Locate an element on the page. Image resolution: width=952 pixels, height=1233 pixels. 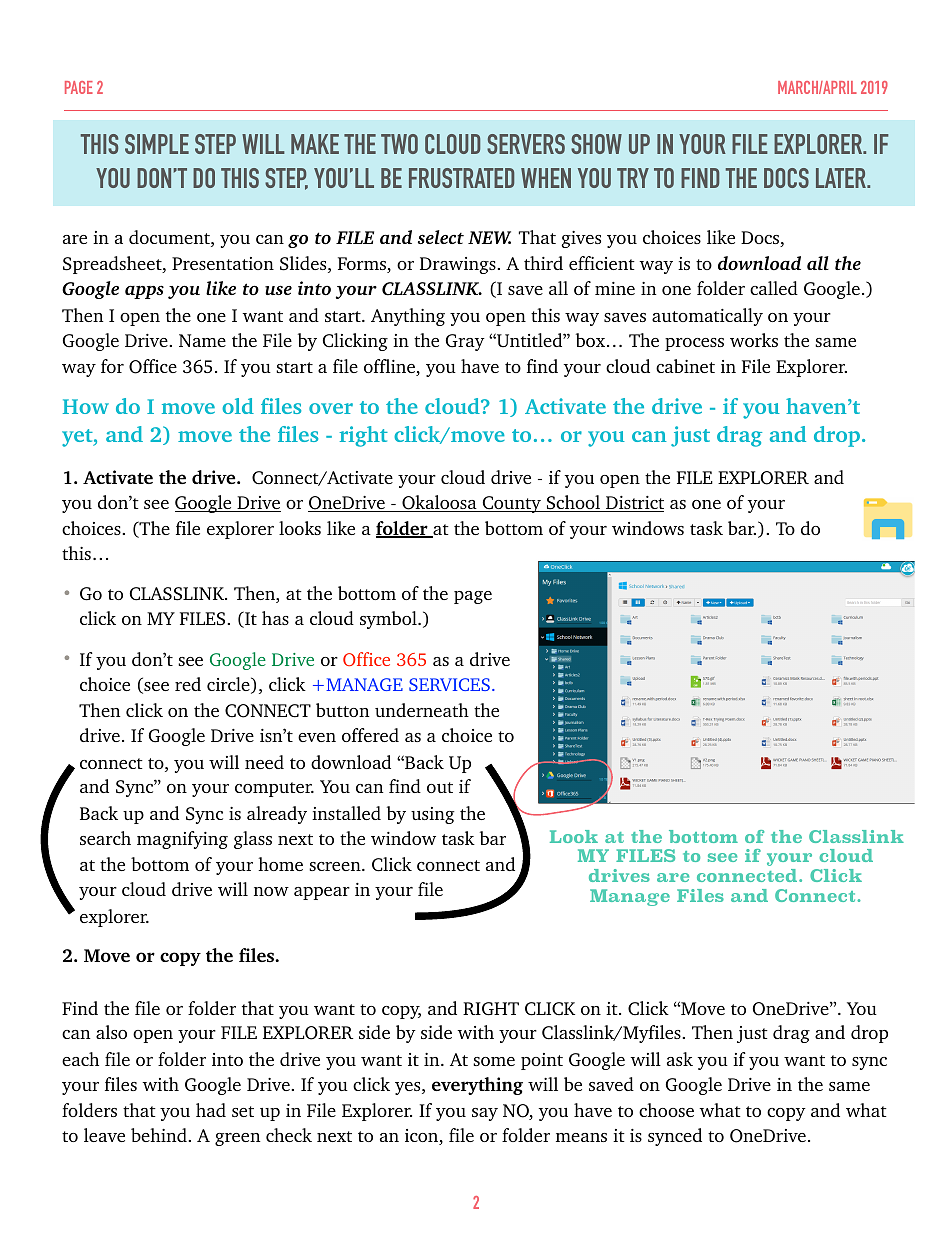
District is located at coordinates (634, 504).
